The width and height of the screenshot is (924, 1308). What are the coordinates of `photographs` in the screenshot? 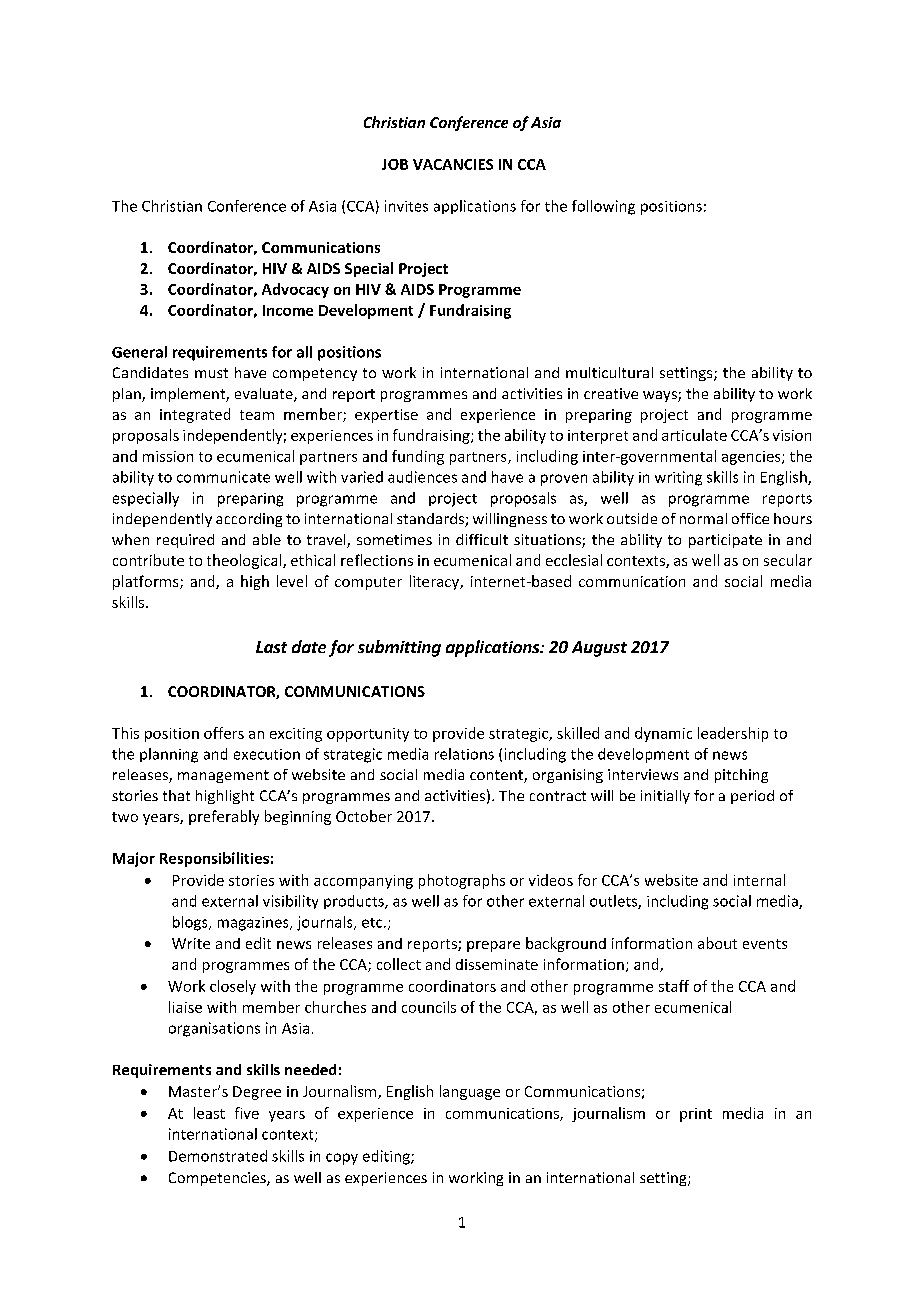 It's located at (462, 881).
